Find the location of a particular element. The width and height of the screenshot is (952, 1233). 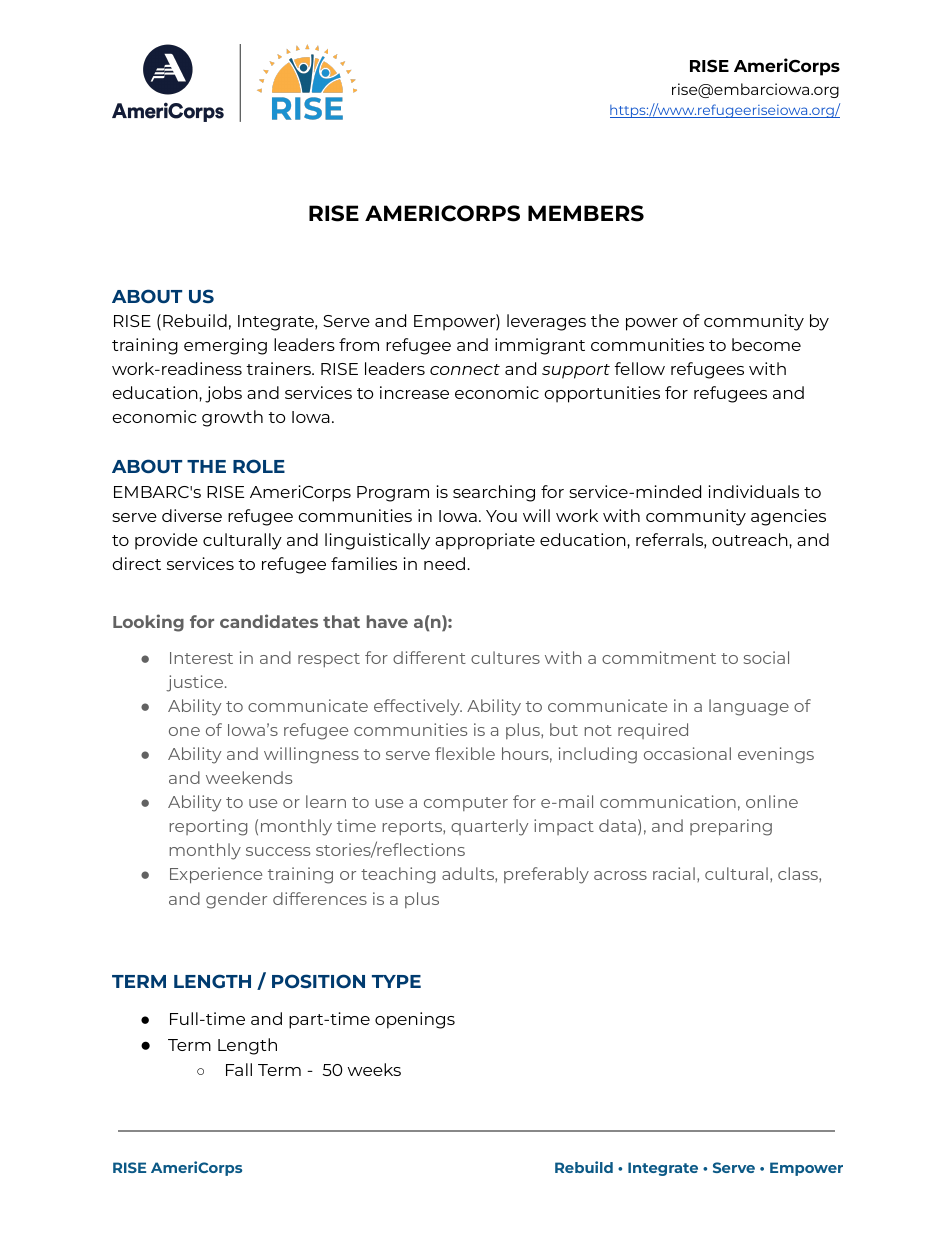

become is located at coordinates (766, 344).
